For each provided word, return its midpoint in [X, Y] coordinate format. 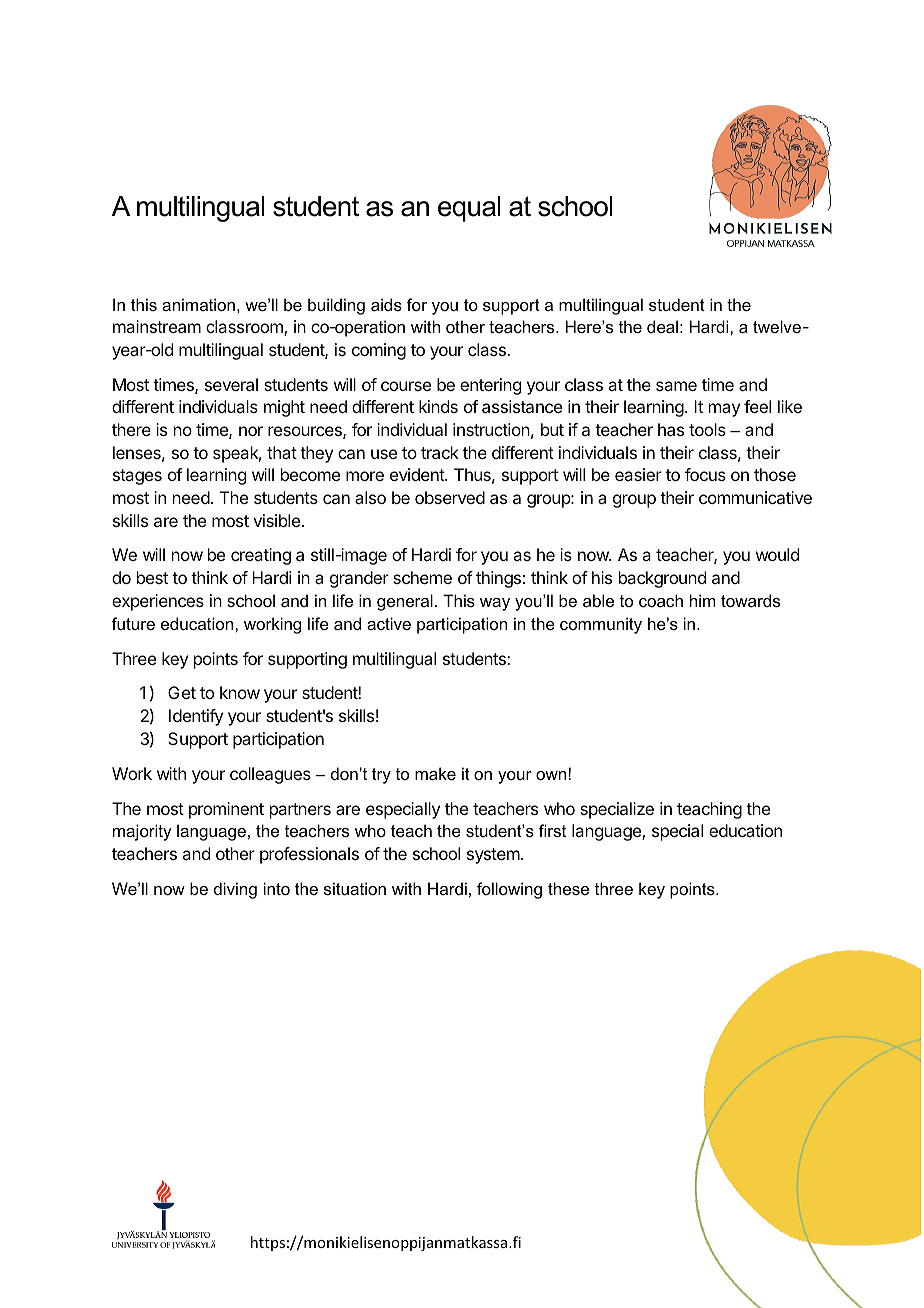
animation [198, 304]
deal [662, 326]
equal [469, 209]
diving [235, 890]
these [568, 888]
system [493, 856]
